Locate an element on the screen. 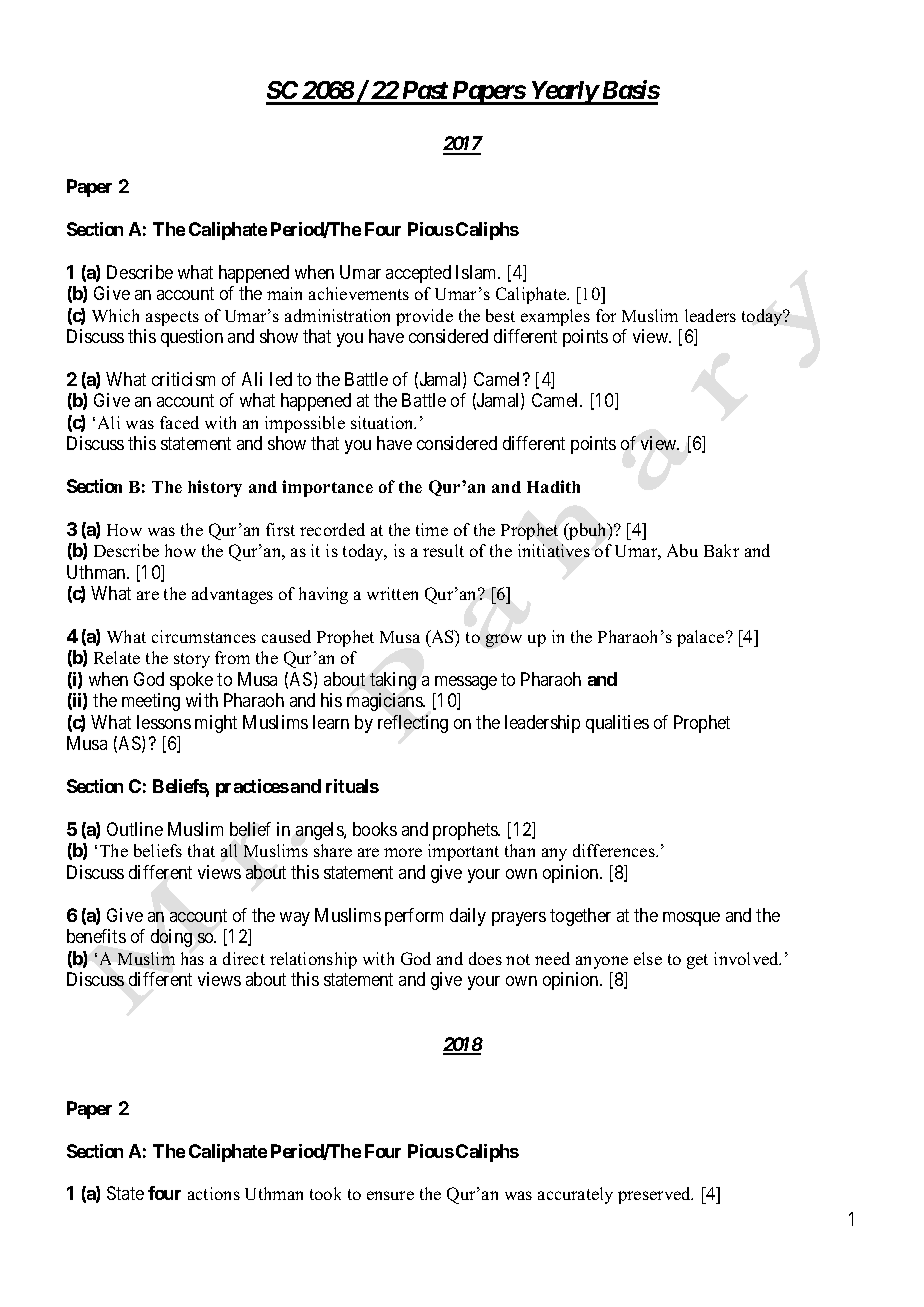  actions is located at coordinates (214, 1193).
